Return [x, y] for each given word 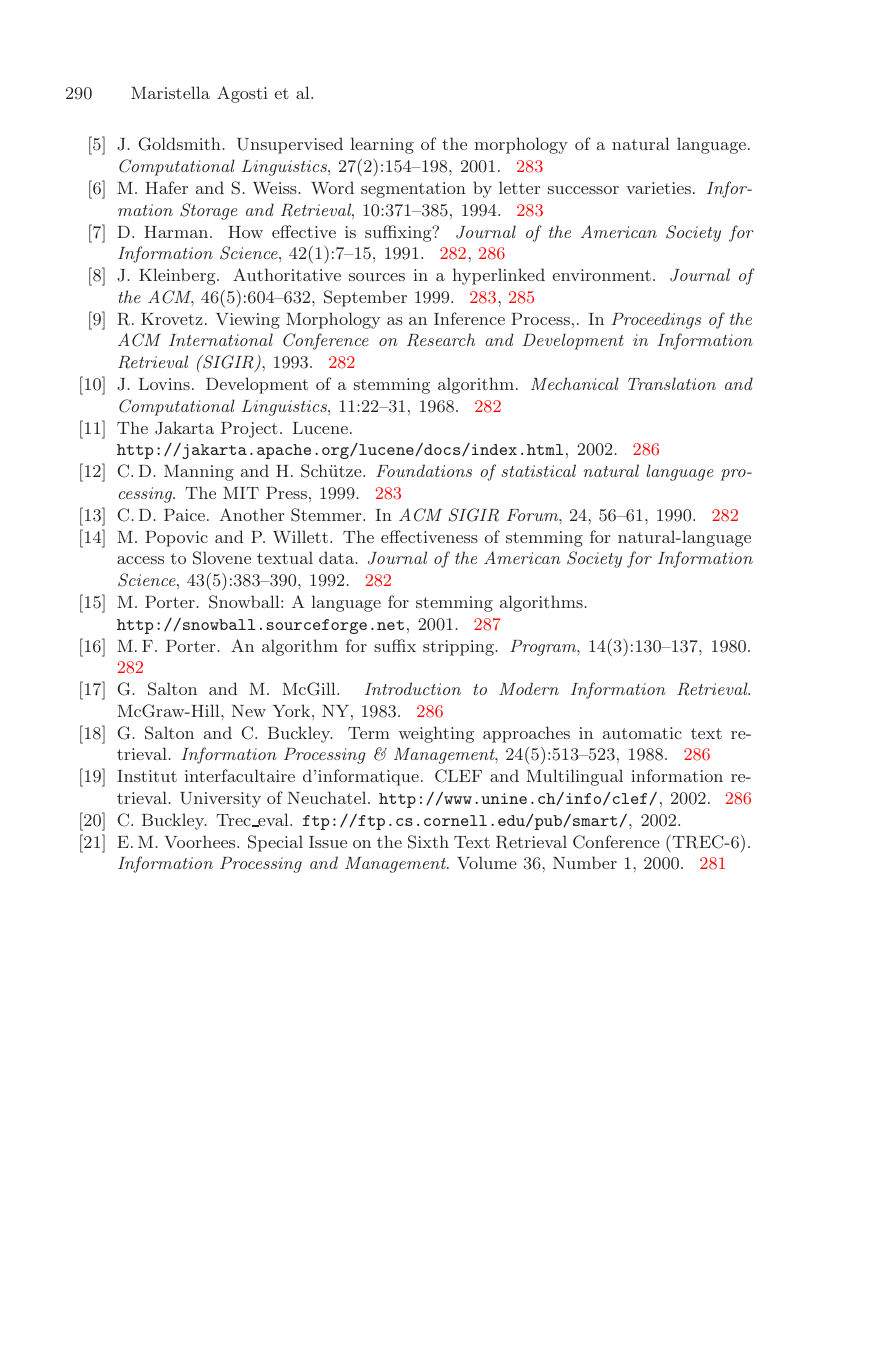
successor [583, 190]
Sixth [428, 842]
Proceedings [656, 320]
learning [382, 145]
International [221, 339]
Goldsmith [181, 144]
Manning [199, 473]
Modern [529, 688]
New [249, 711]
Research [441, 340]
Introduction [413, 688]
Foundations [424, 470]
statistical [538, 470]
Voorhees [201, 841]
